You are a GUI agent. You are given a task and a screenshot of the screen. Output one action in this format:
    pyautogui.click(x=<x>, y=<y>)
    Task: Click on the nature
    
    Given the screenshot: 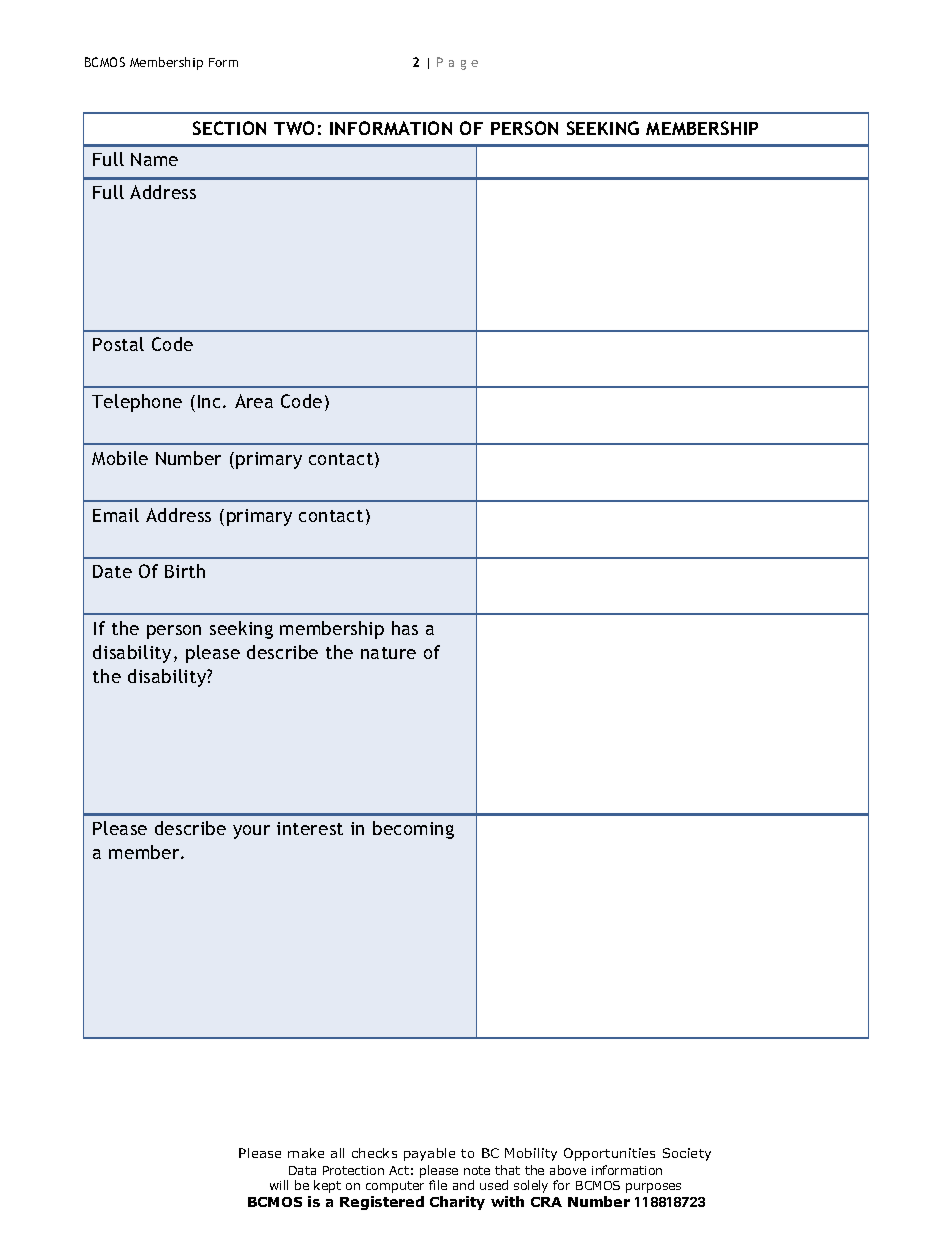 What is the action you would take?
    pyautogui.click(x=388, y=653)
